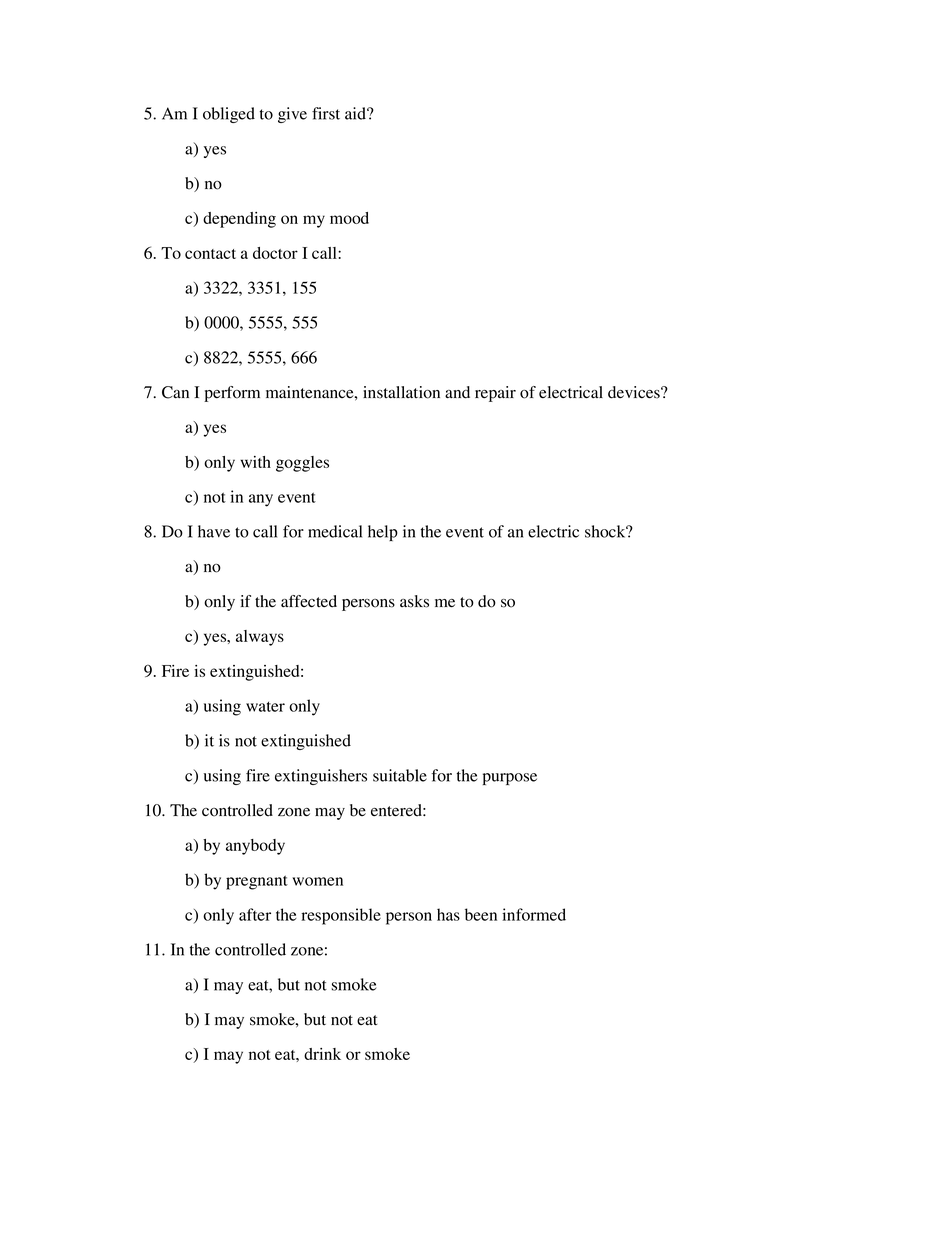 The image size is (952, 1233). What do you see at coordinates (335, 531) in the screenshot?
I see `medical` at bounding box center [335, 531].
